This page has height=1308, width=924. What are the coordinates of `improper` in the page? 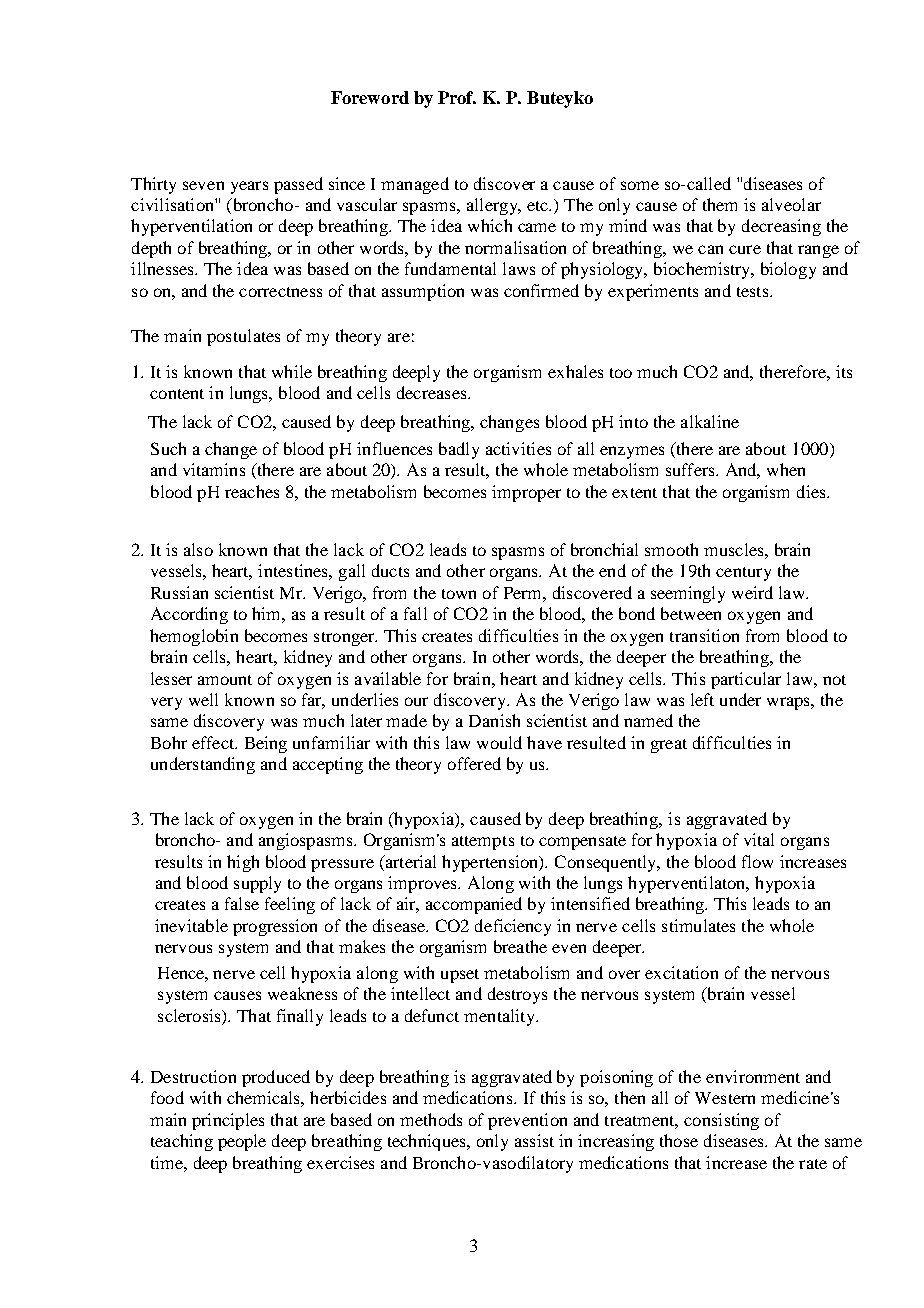 It's located at (526, 493).
